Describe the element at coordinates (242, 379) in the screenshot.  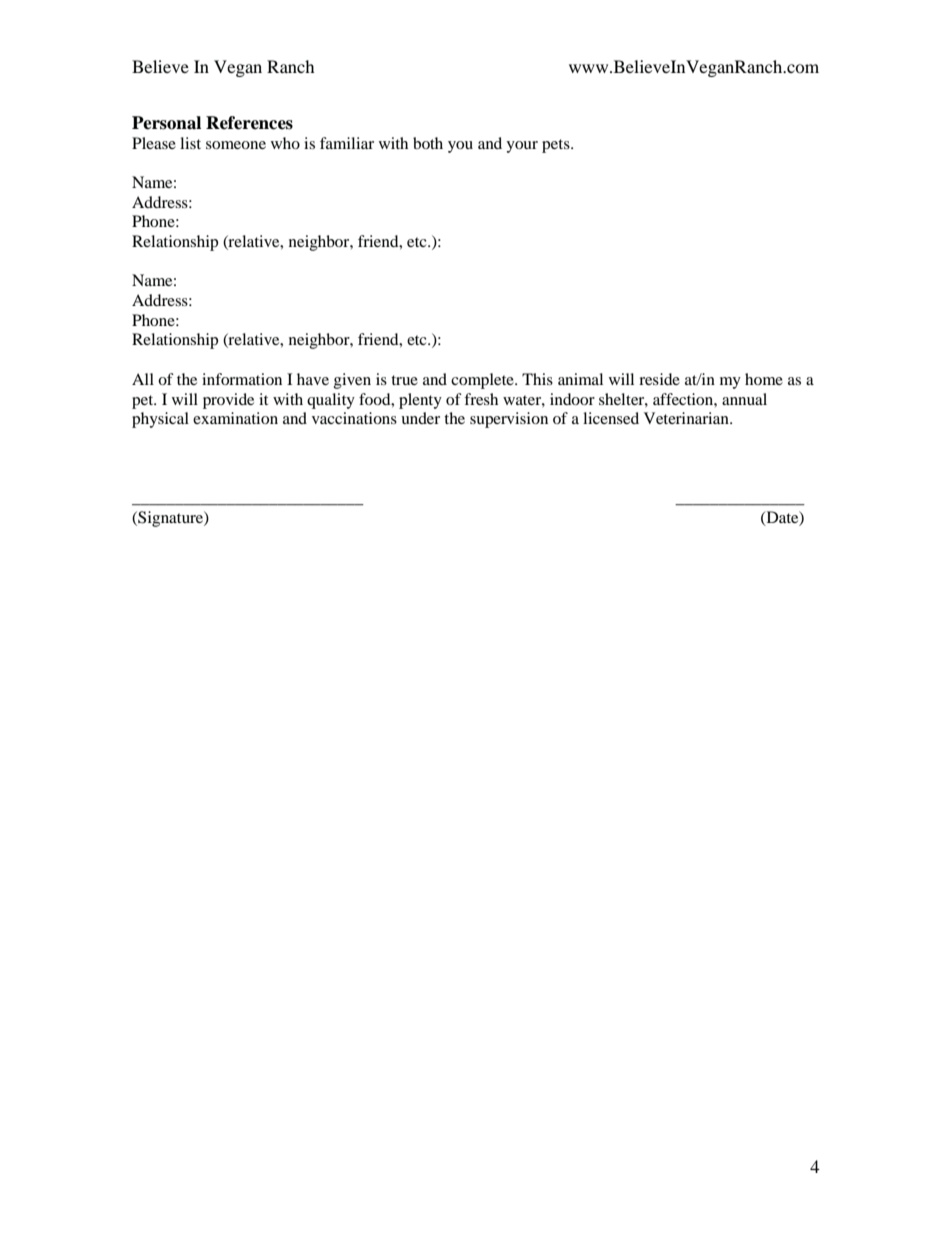
I see `information` at that location.
